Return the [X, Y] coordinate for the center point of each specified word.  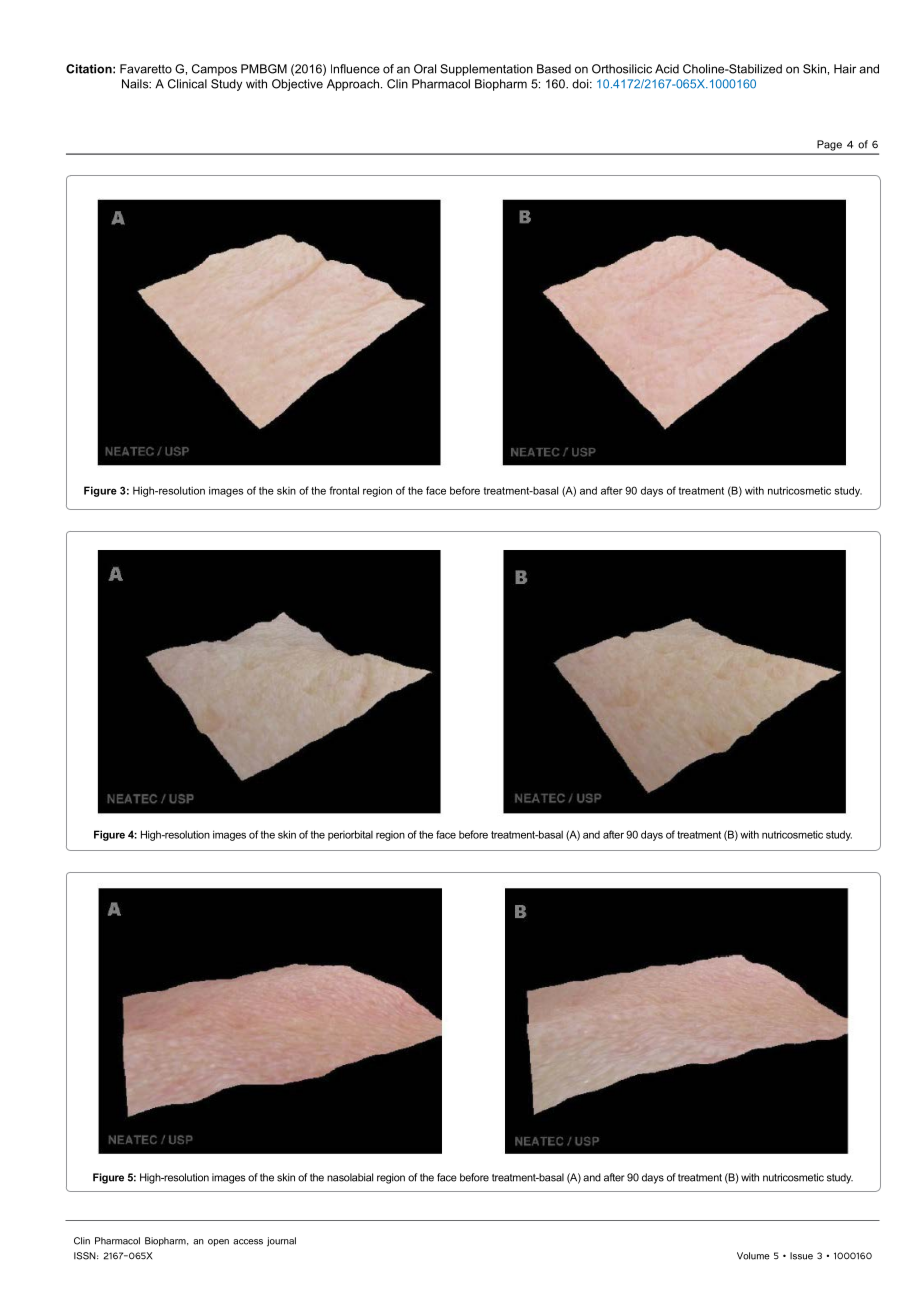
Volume [753, 1256]
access [248, 1242]
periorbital [350, 835]
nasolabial [350, 1177]
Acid [667, 69]
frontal [344, 490]
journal [281, 1242]
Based [554, 69]
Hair [845, 69]
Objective [297, 85]
